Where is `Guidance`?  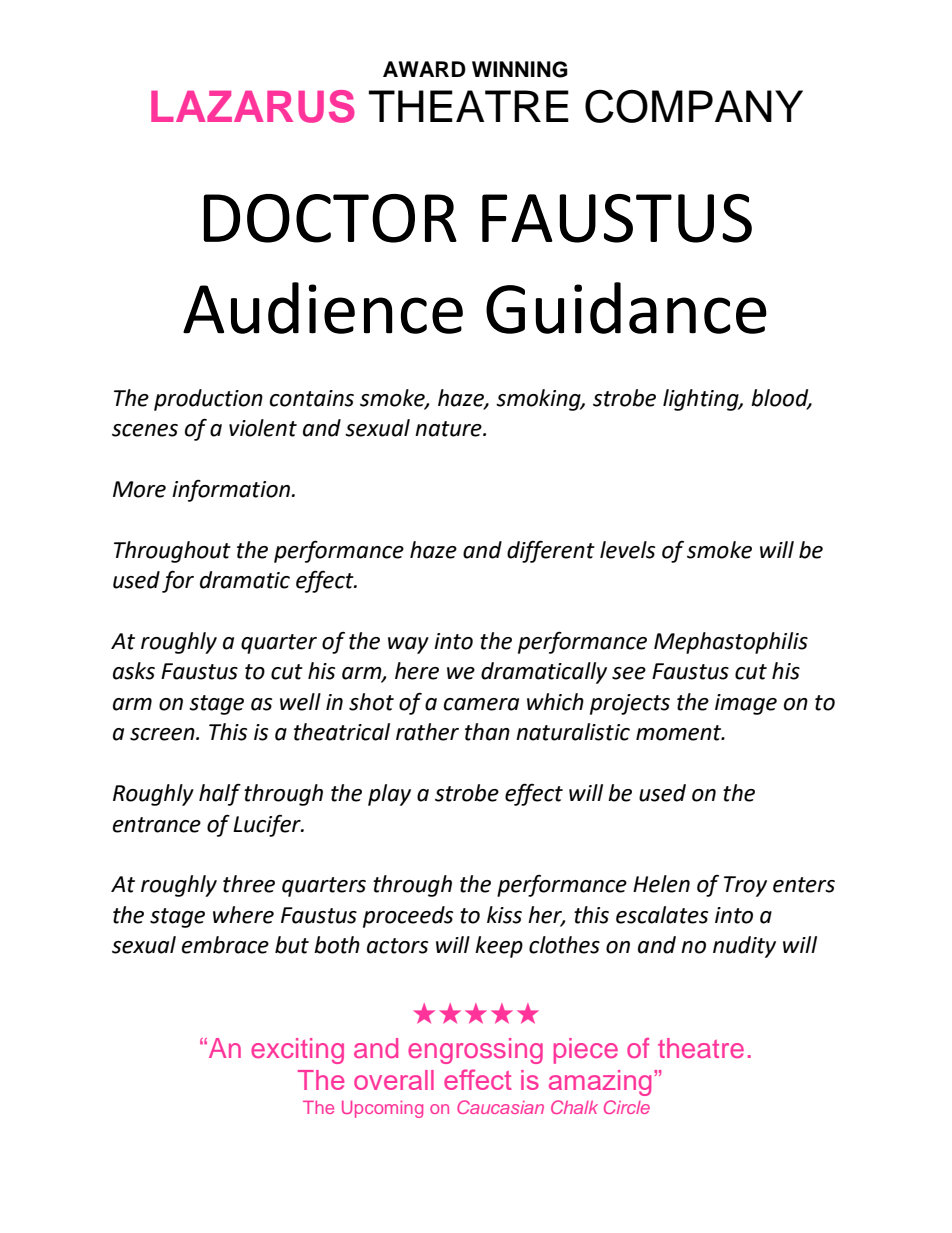 Guidance is located at coordinates (626, 308).
